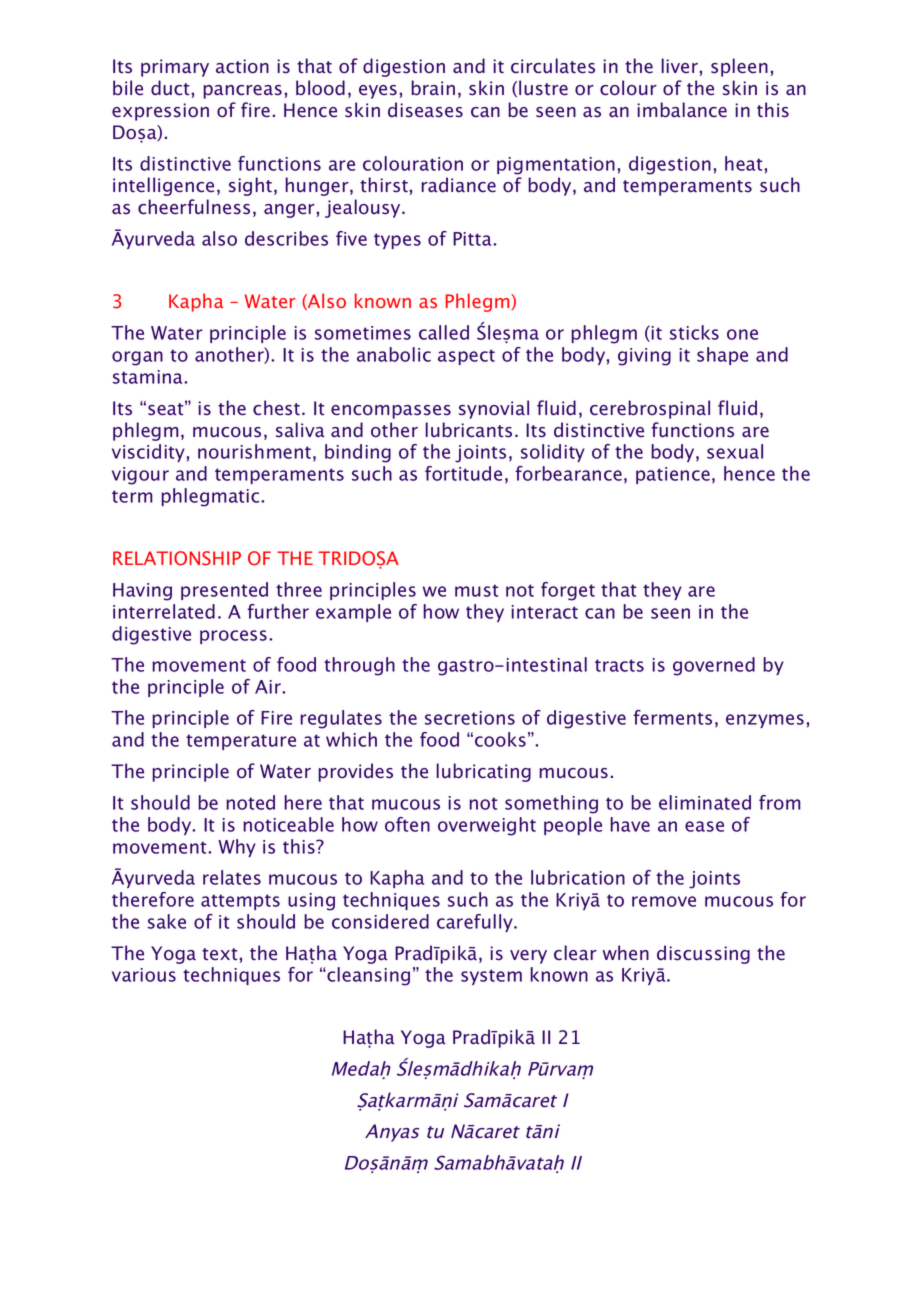 This page has height=1308, width=924. Describe the element at coordinates (463, 473) in the page. I see `fortitude` at that location.
